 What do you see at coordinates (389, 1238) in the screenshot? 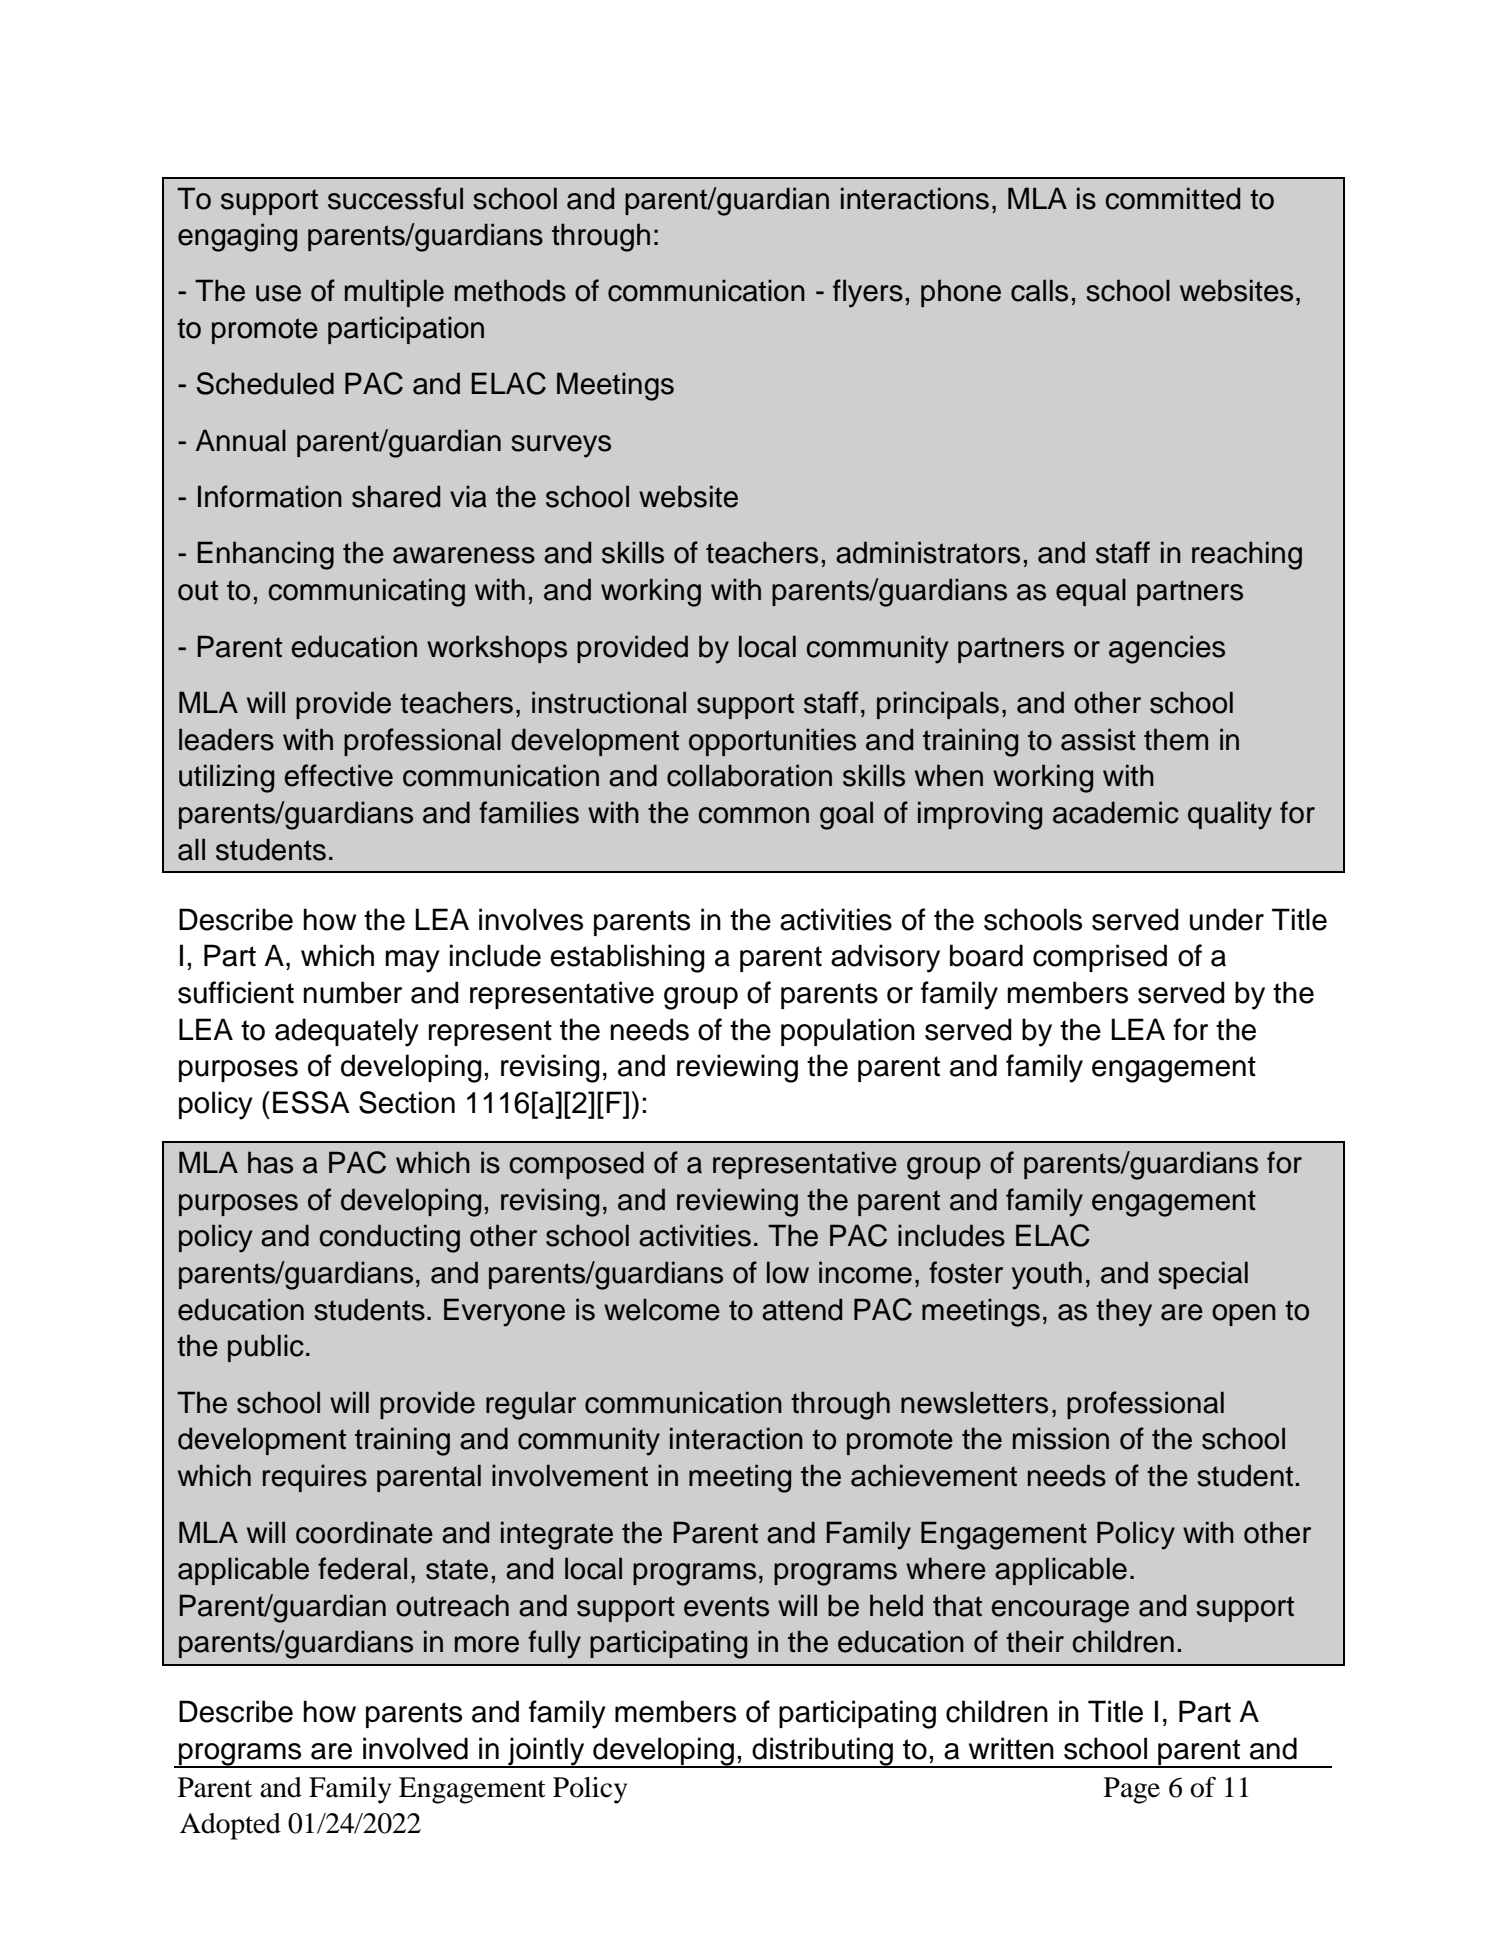
I see `conducting` at bounding box center [389, 1238].
